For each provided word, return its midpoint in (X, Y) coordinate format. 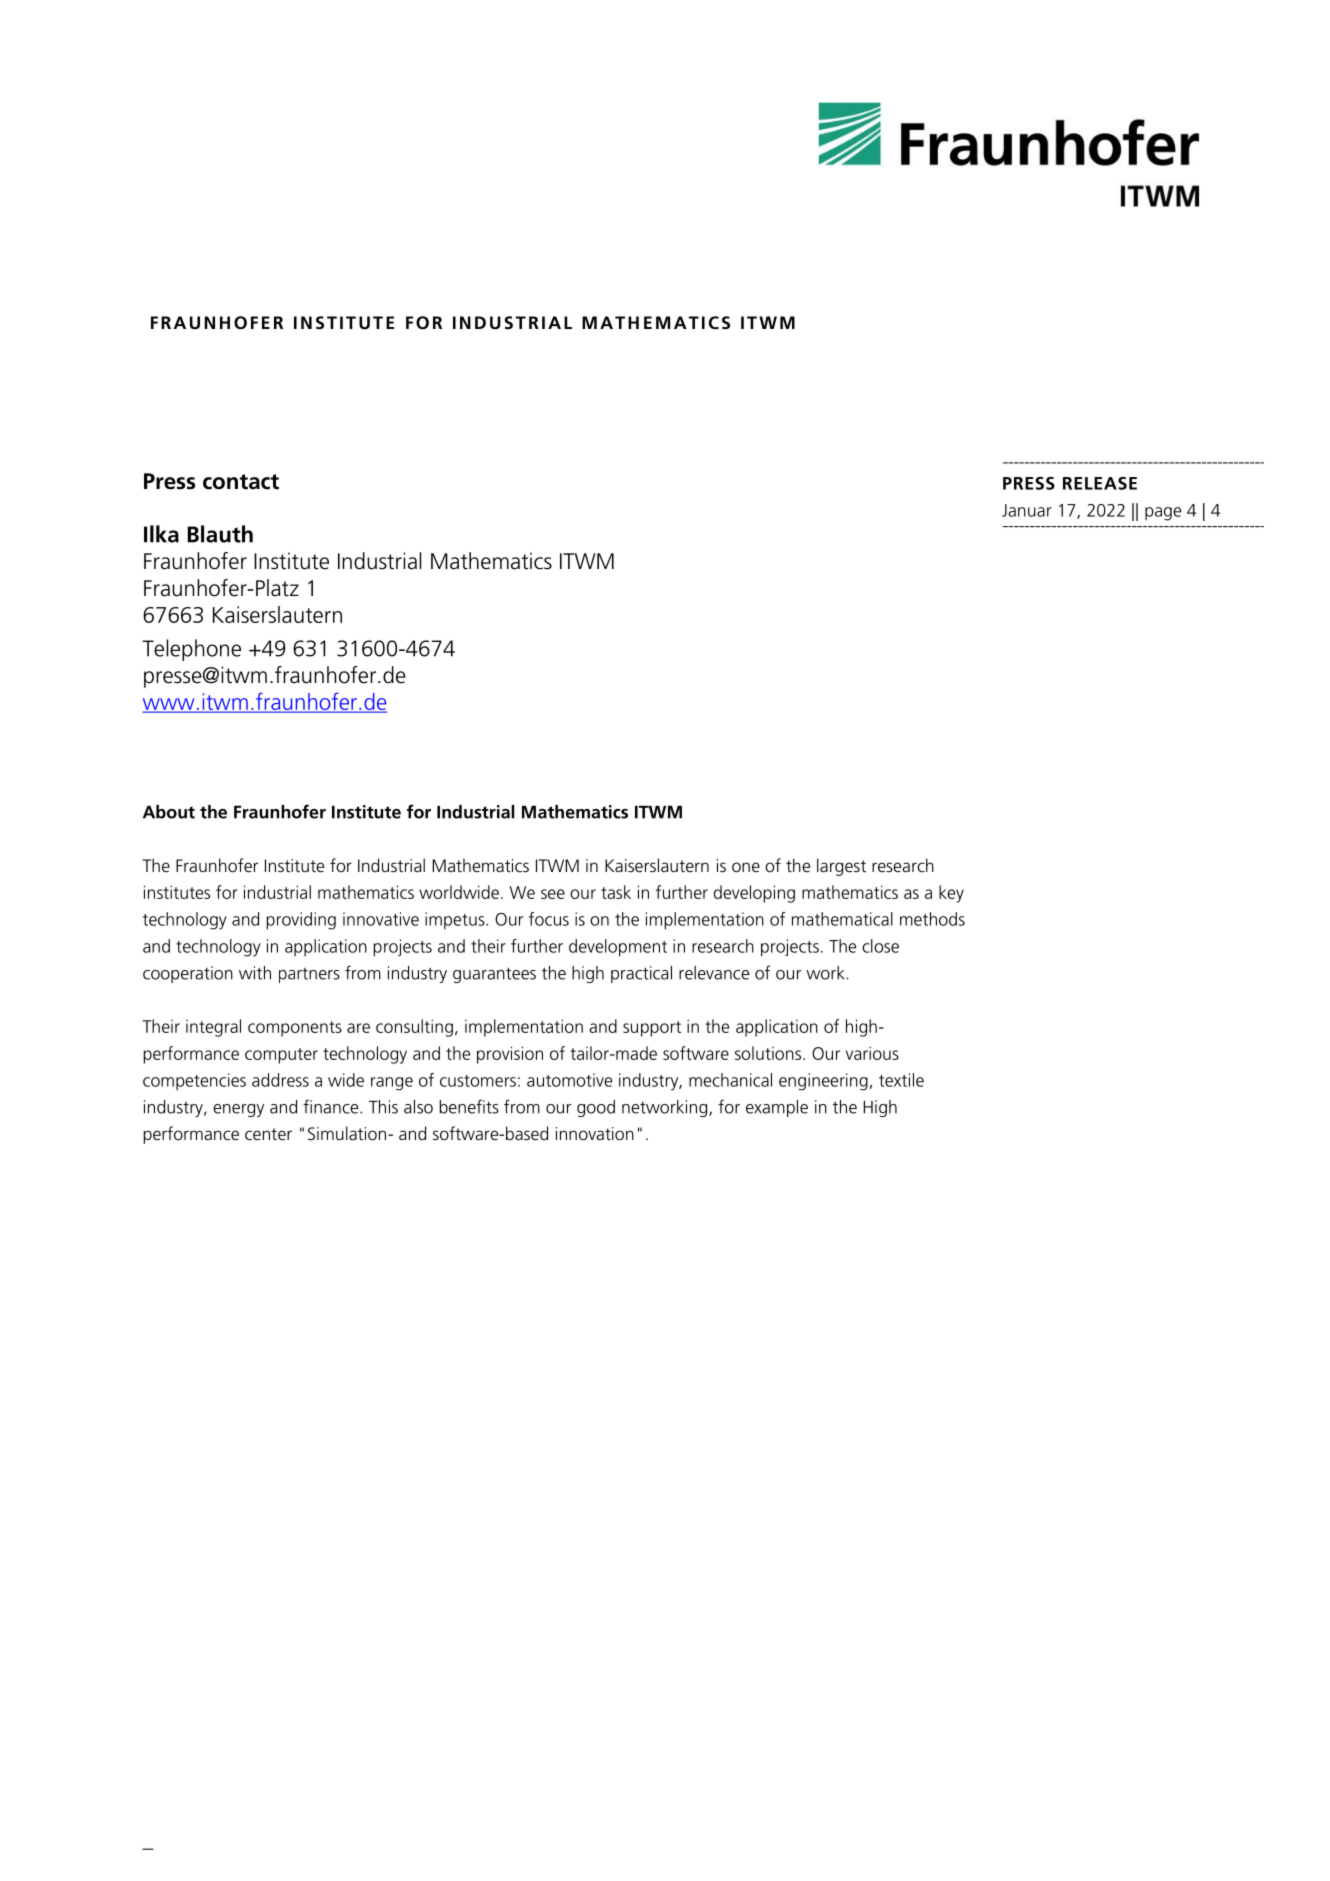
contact (241, 482)
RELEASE (1100, 483)
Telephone (191, 650)
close (880, 946)
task (616, 892)
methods (932, 919)
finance (332, 1106)
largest (841, 867)
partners (309, 975)
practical (641, 974)
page (1163, 514)
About (169, 812)
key (951, 894)
